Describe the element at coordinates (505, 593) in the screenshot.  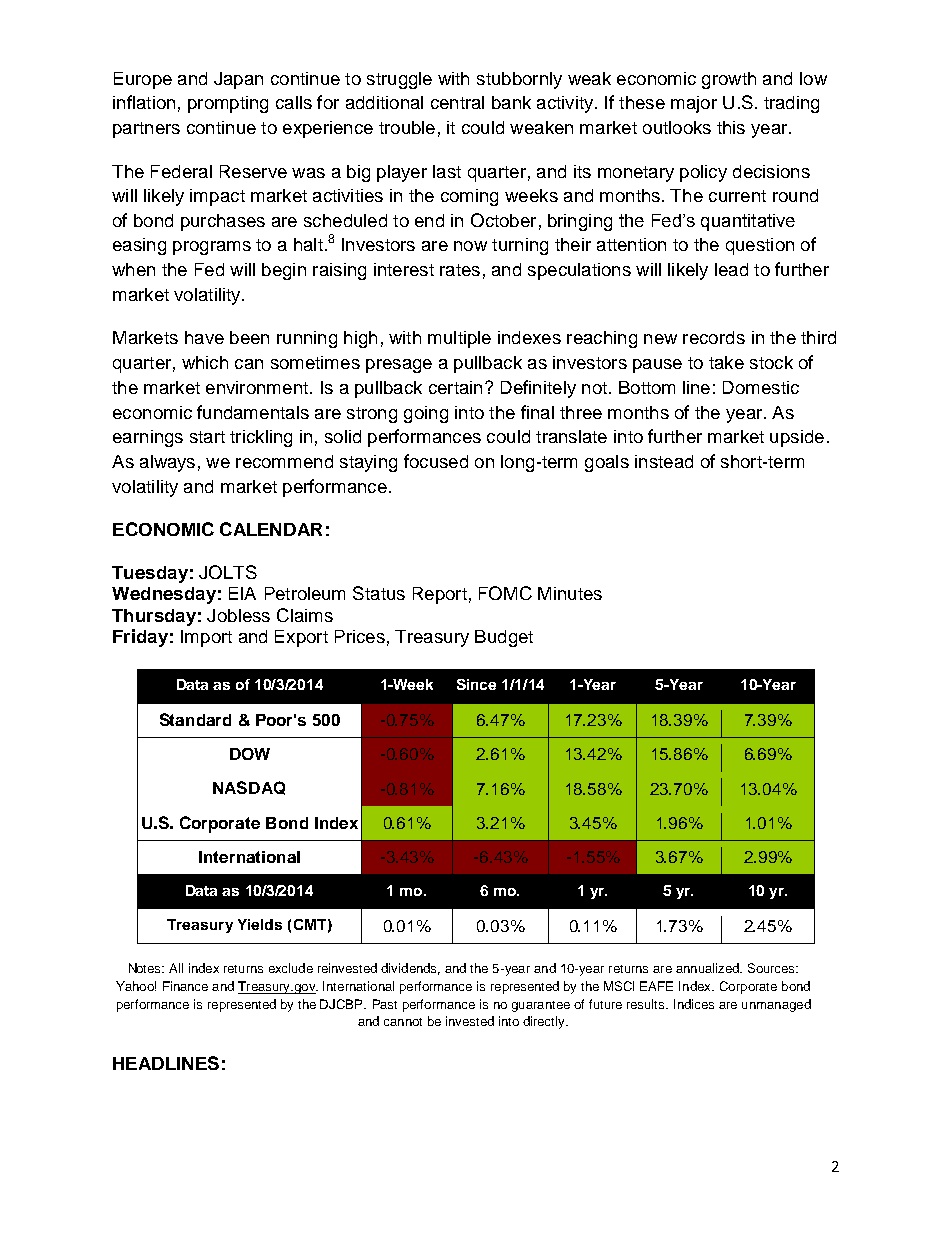
I see `FOMC` at that location.
